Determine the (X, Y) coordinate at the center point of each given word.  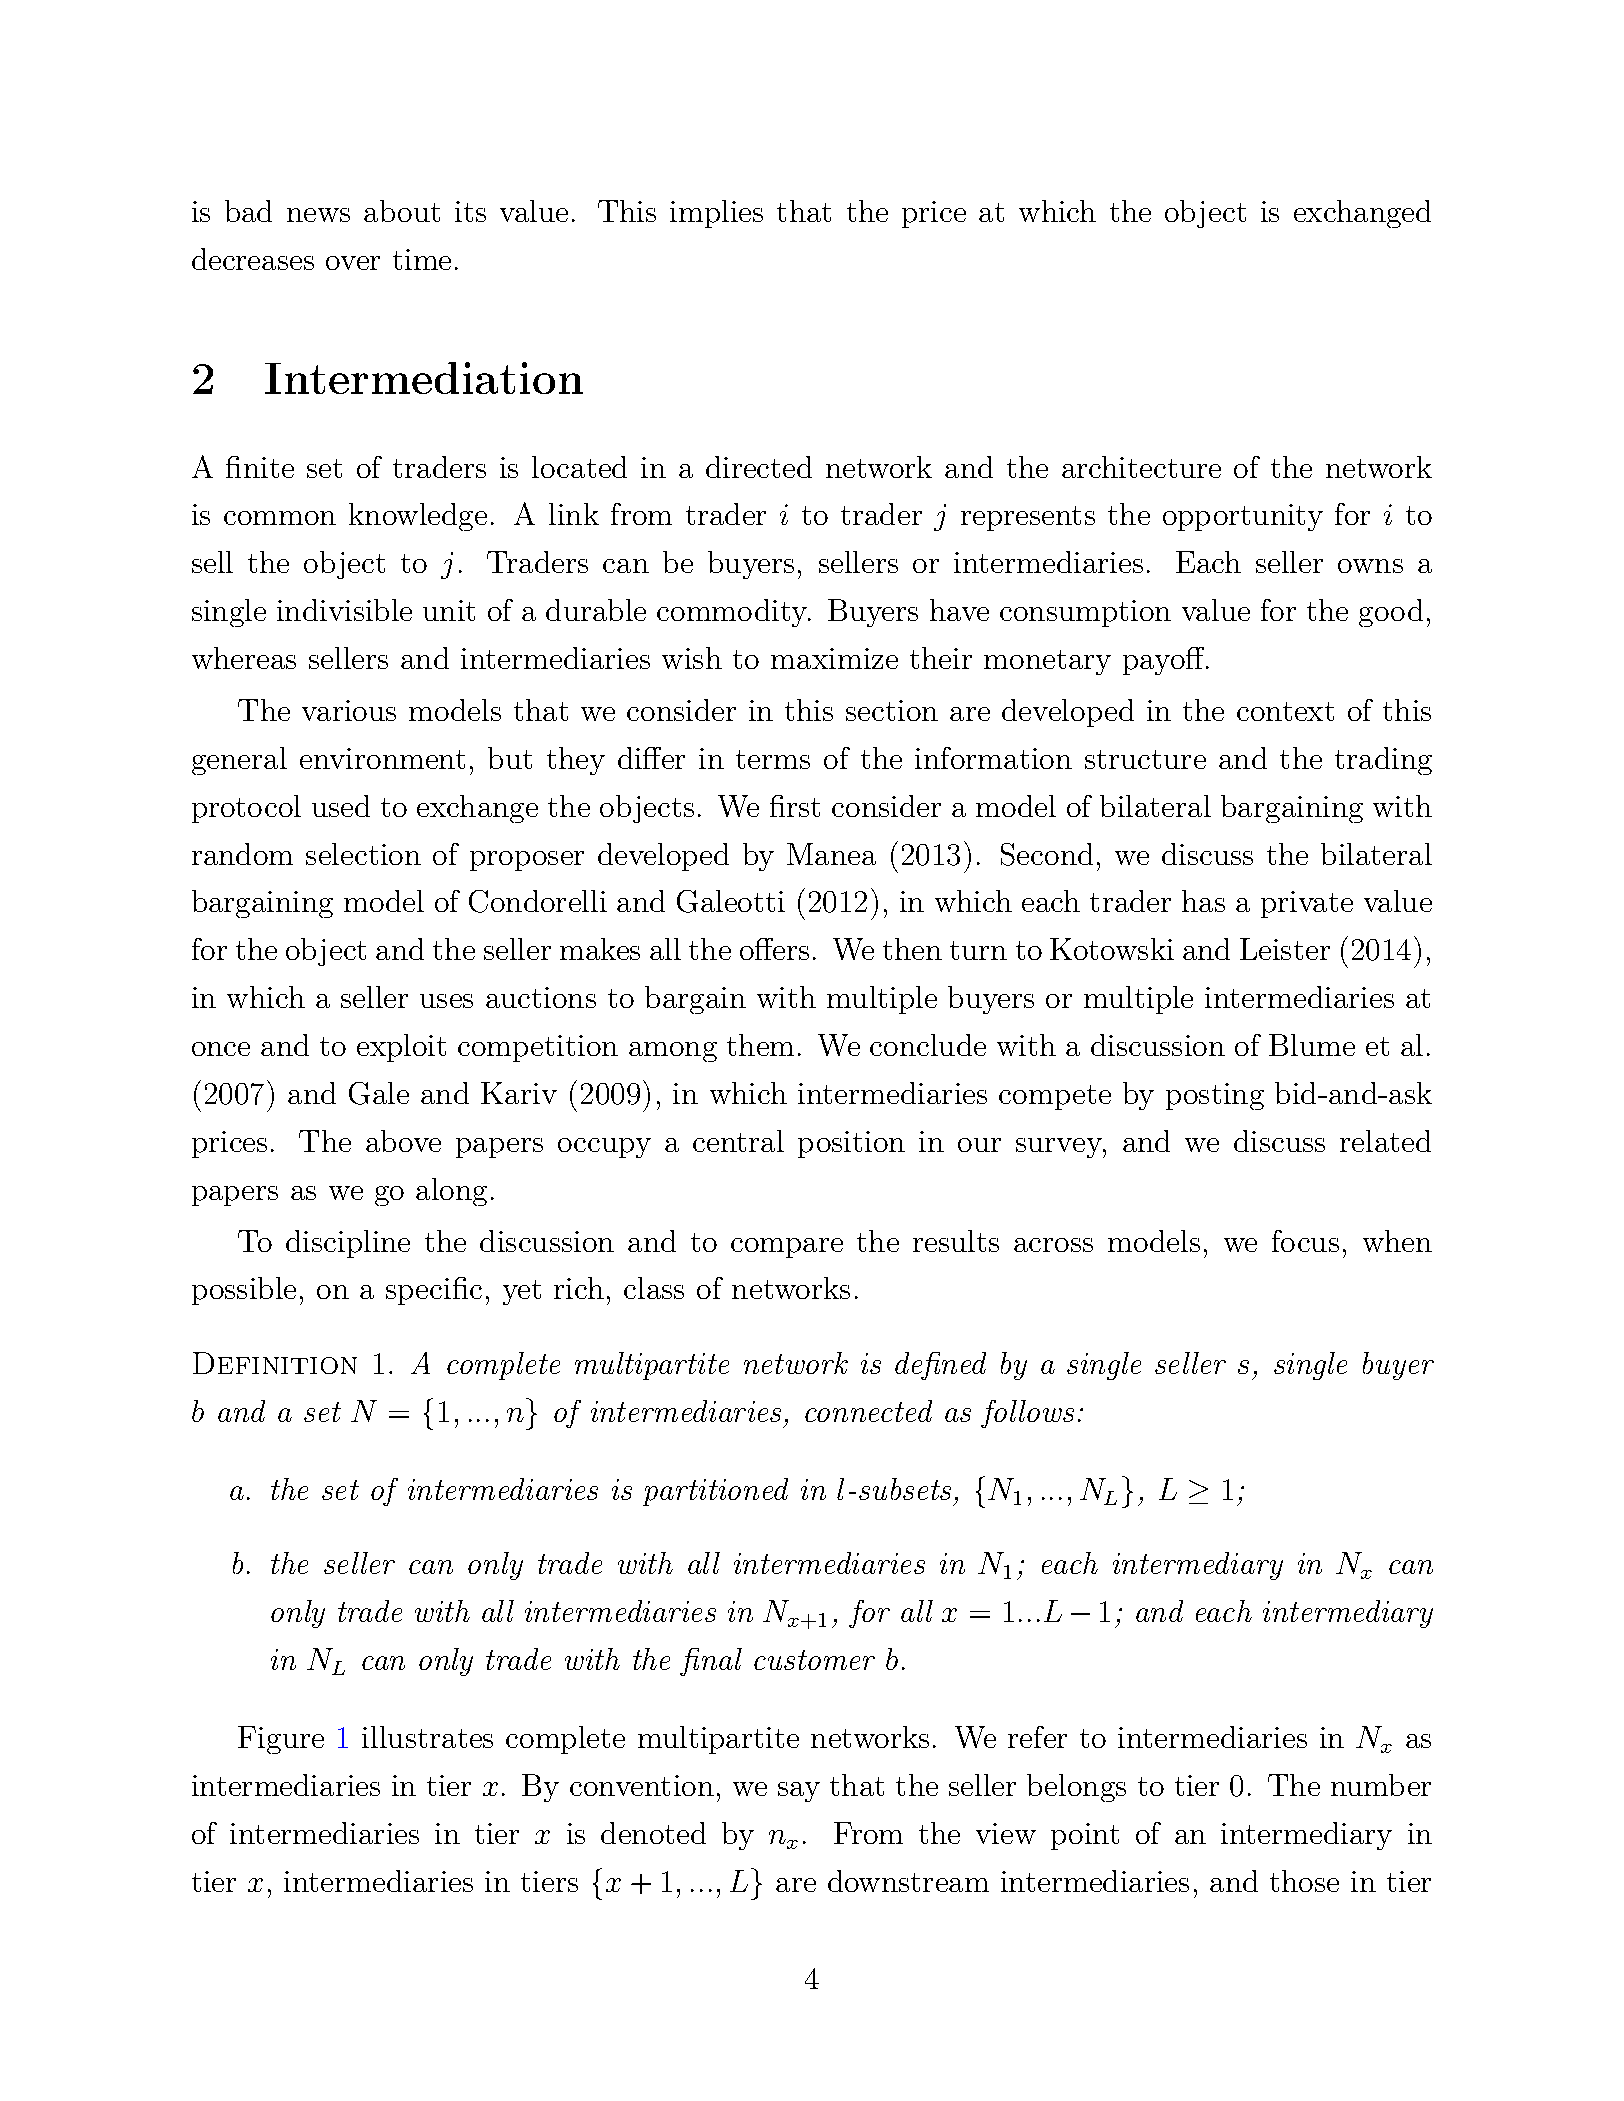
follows (1027, 1414)
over (353, 263)
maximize (834, 658)
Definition (275, 1363)
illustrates (427, 1737)
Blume (1312, 1045)
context (1285, 711)
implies (716, 214)
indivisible (344, 610)
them (760, 1045)
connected (868, 1411)
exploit (401, 1048)
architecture (1141, 467)
